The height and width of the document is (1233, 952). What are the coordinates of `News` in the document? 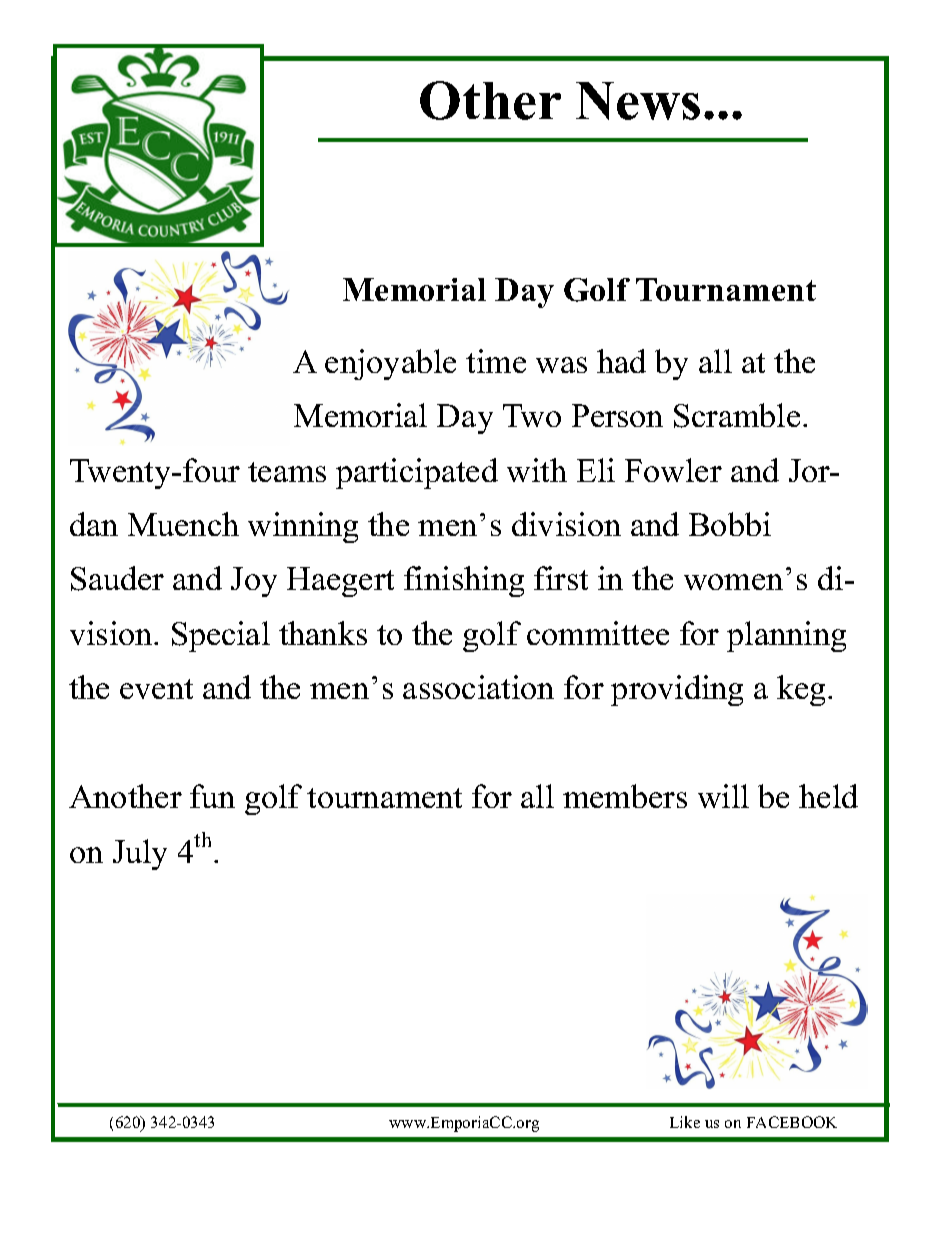 It's located at (638, 101).
